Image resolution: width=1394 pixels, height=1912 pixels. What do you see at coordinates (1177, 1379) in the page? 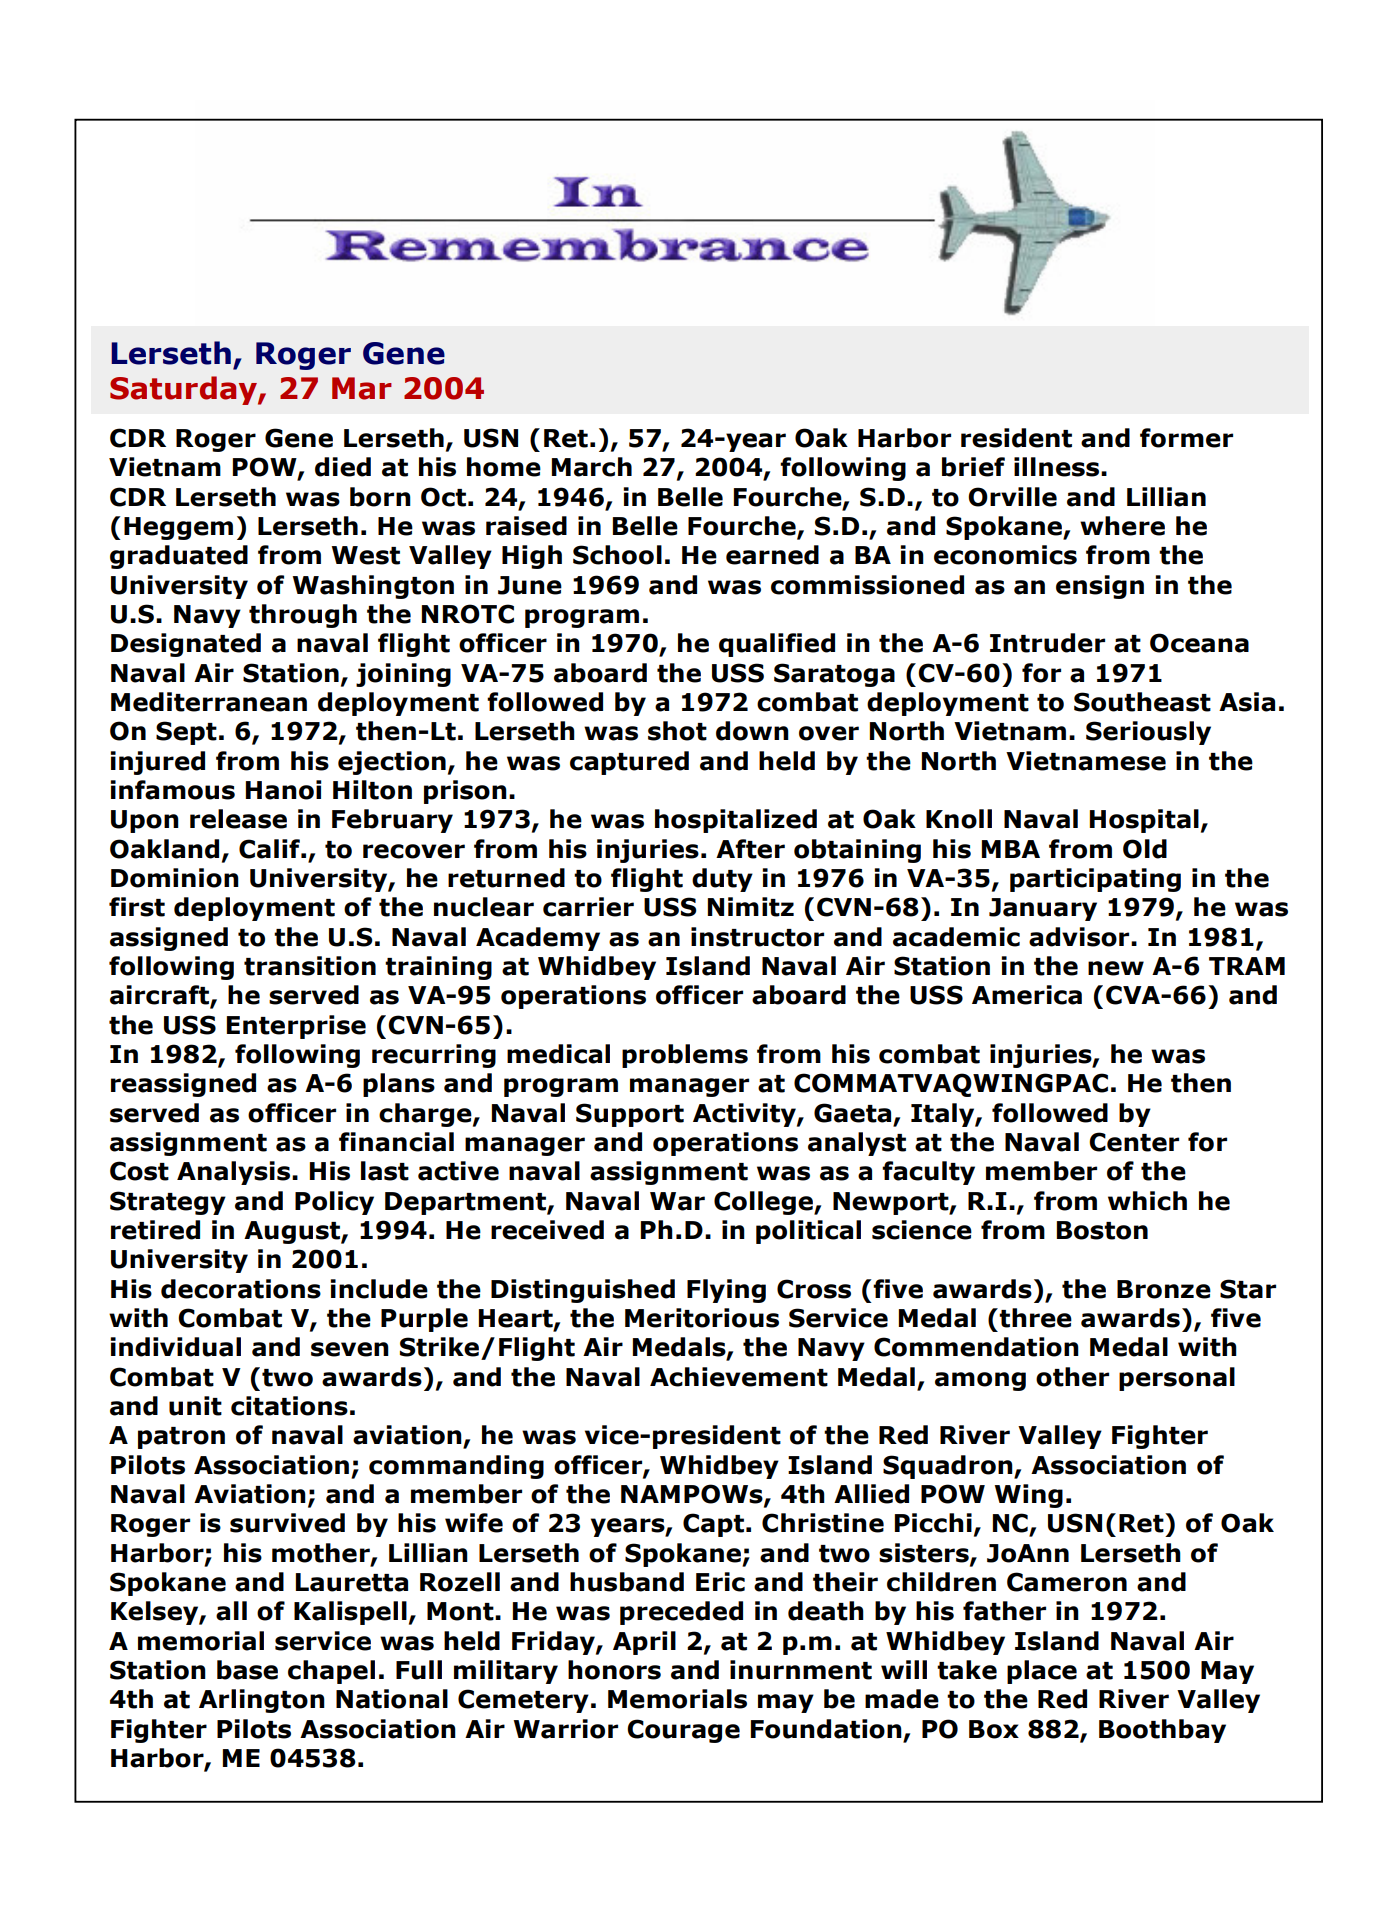
I see `personal` at bounding box center [1177, 1379].
